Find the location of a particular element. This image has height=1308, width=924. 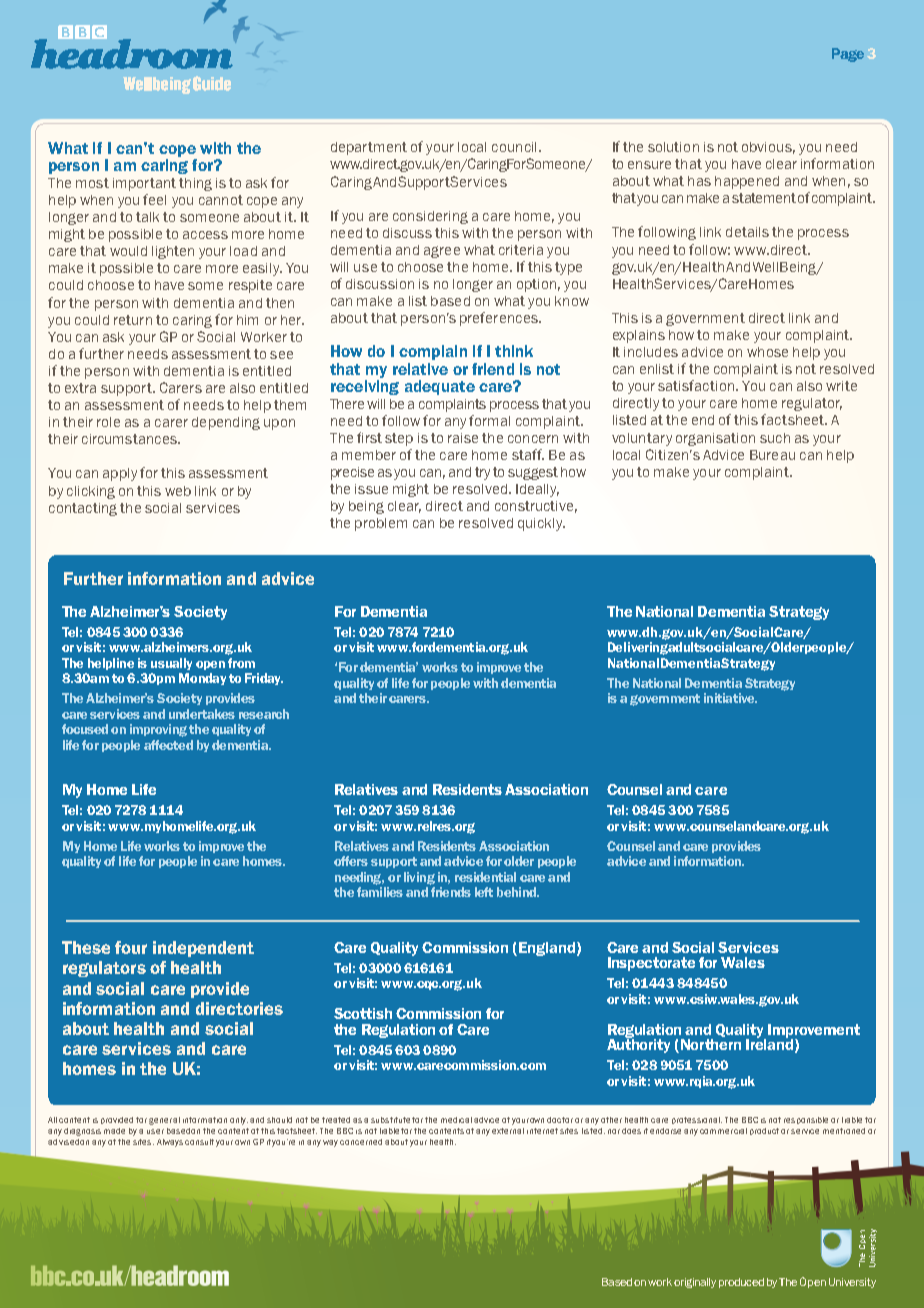

usually is located at coordinates (171, 664).
